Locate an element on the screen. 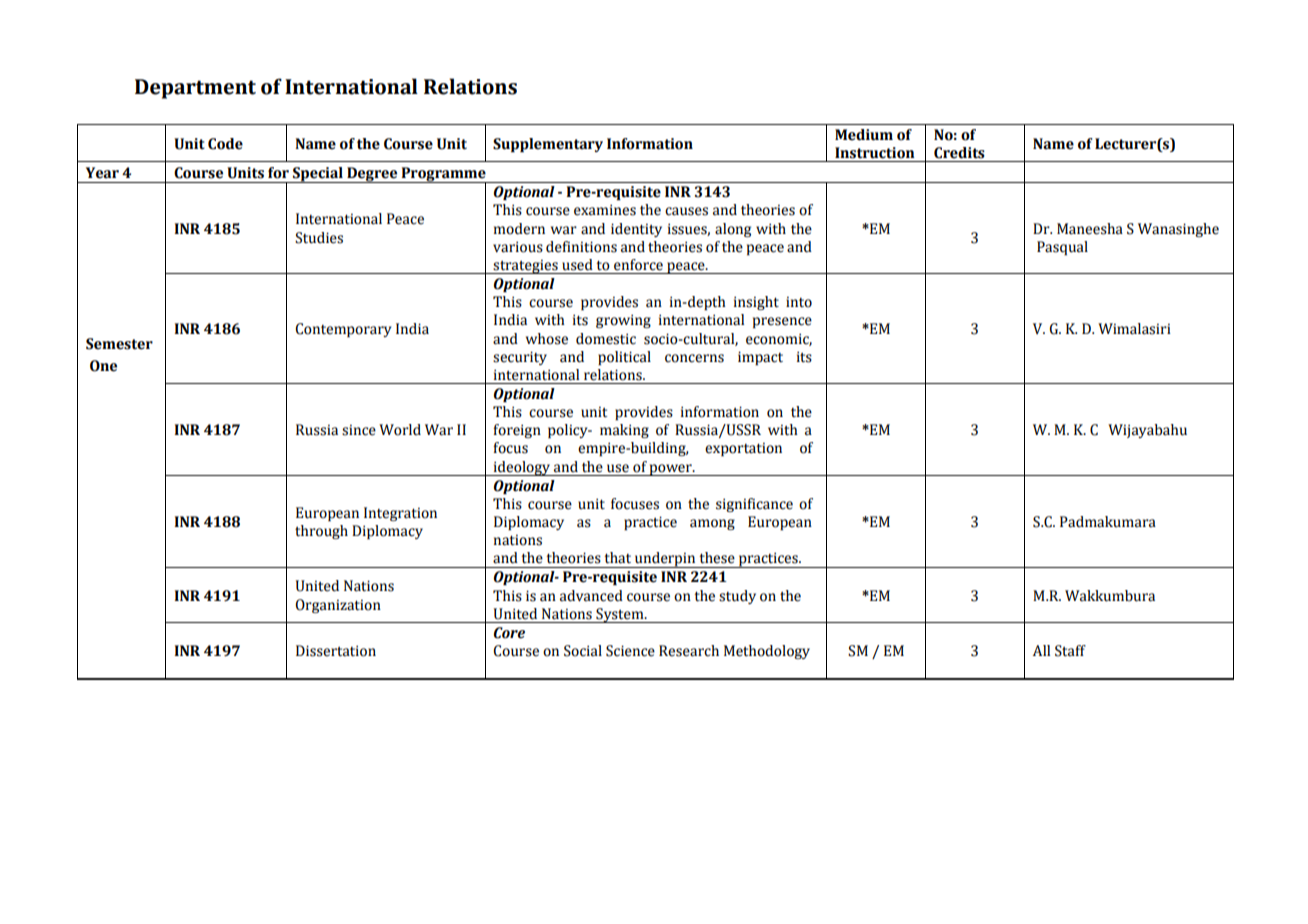  political is located at coordinates (624, 358).
